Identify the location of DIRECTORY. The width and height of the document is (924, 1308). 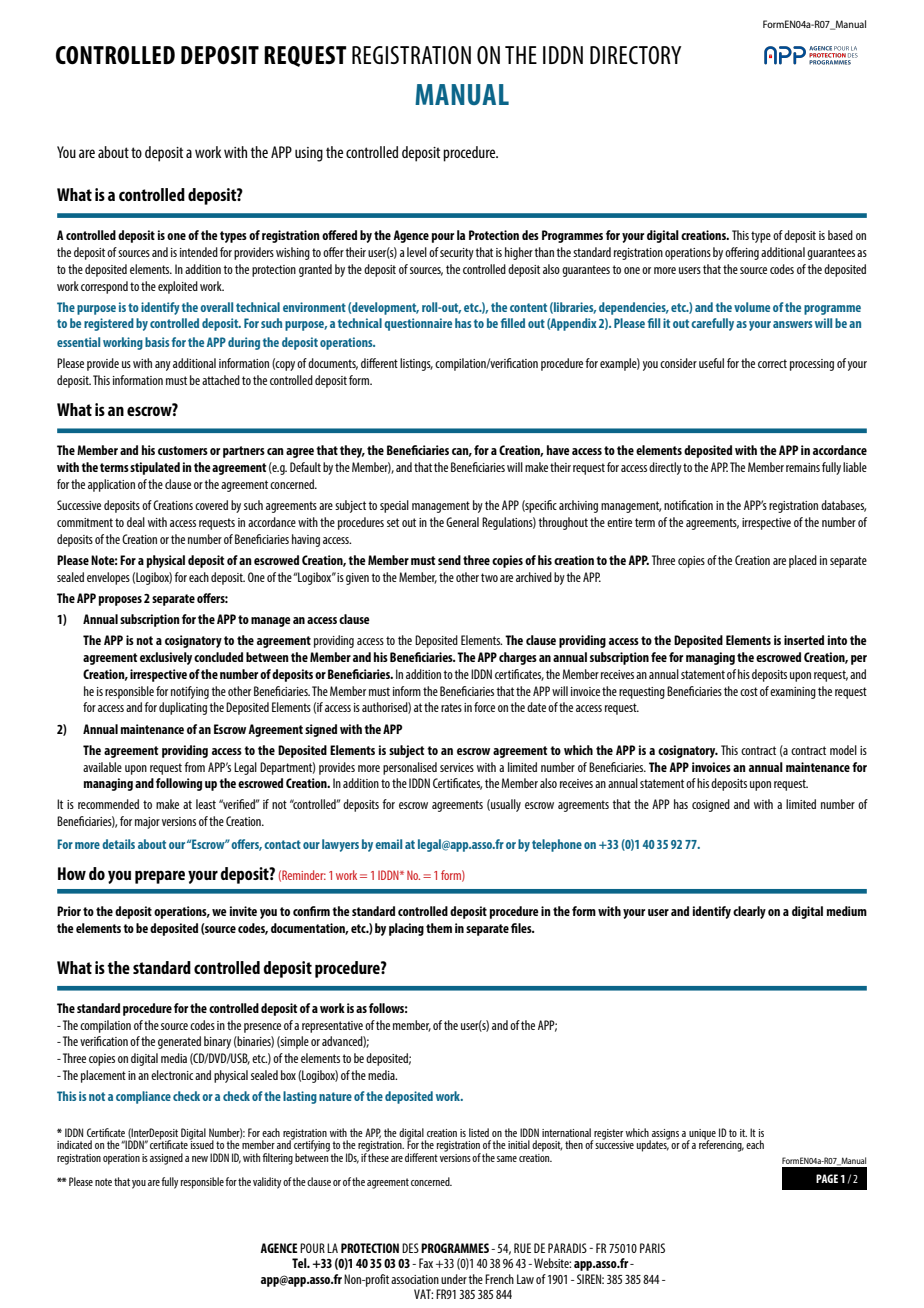
(635, 55).
